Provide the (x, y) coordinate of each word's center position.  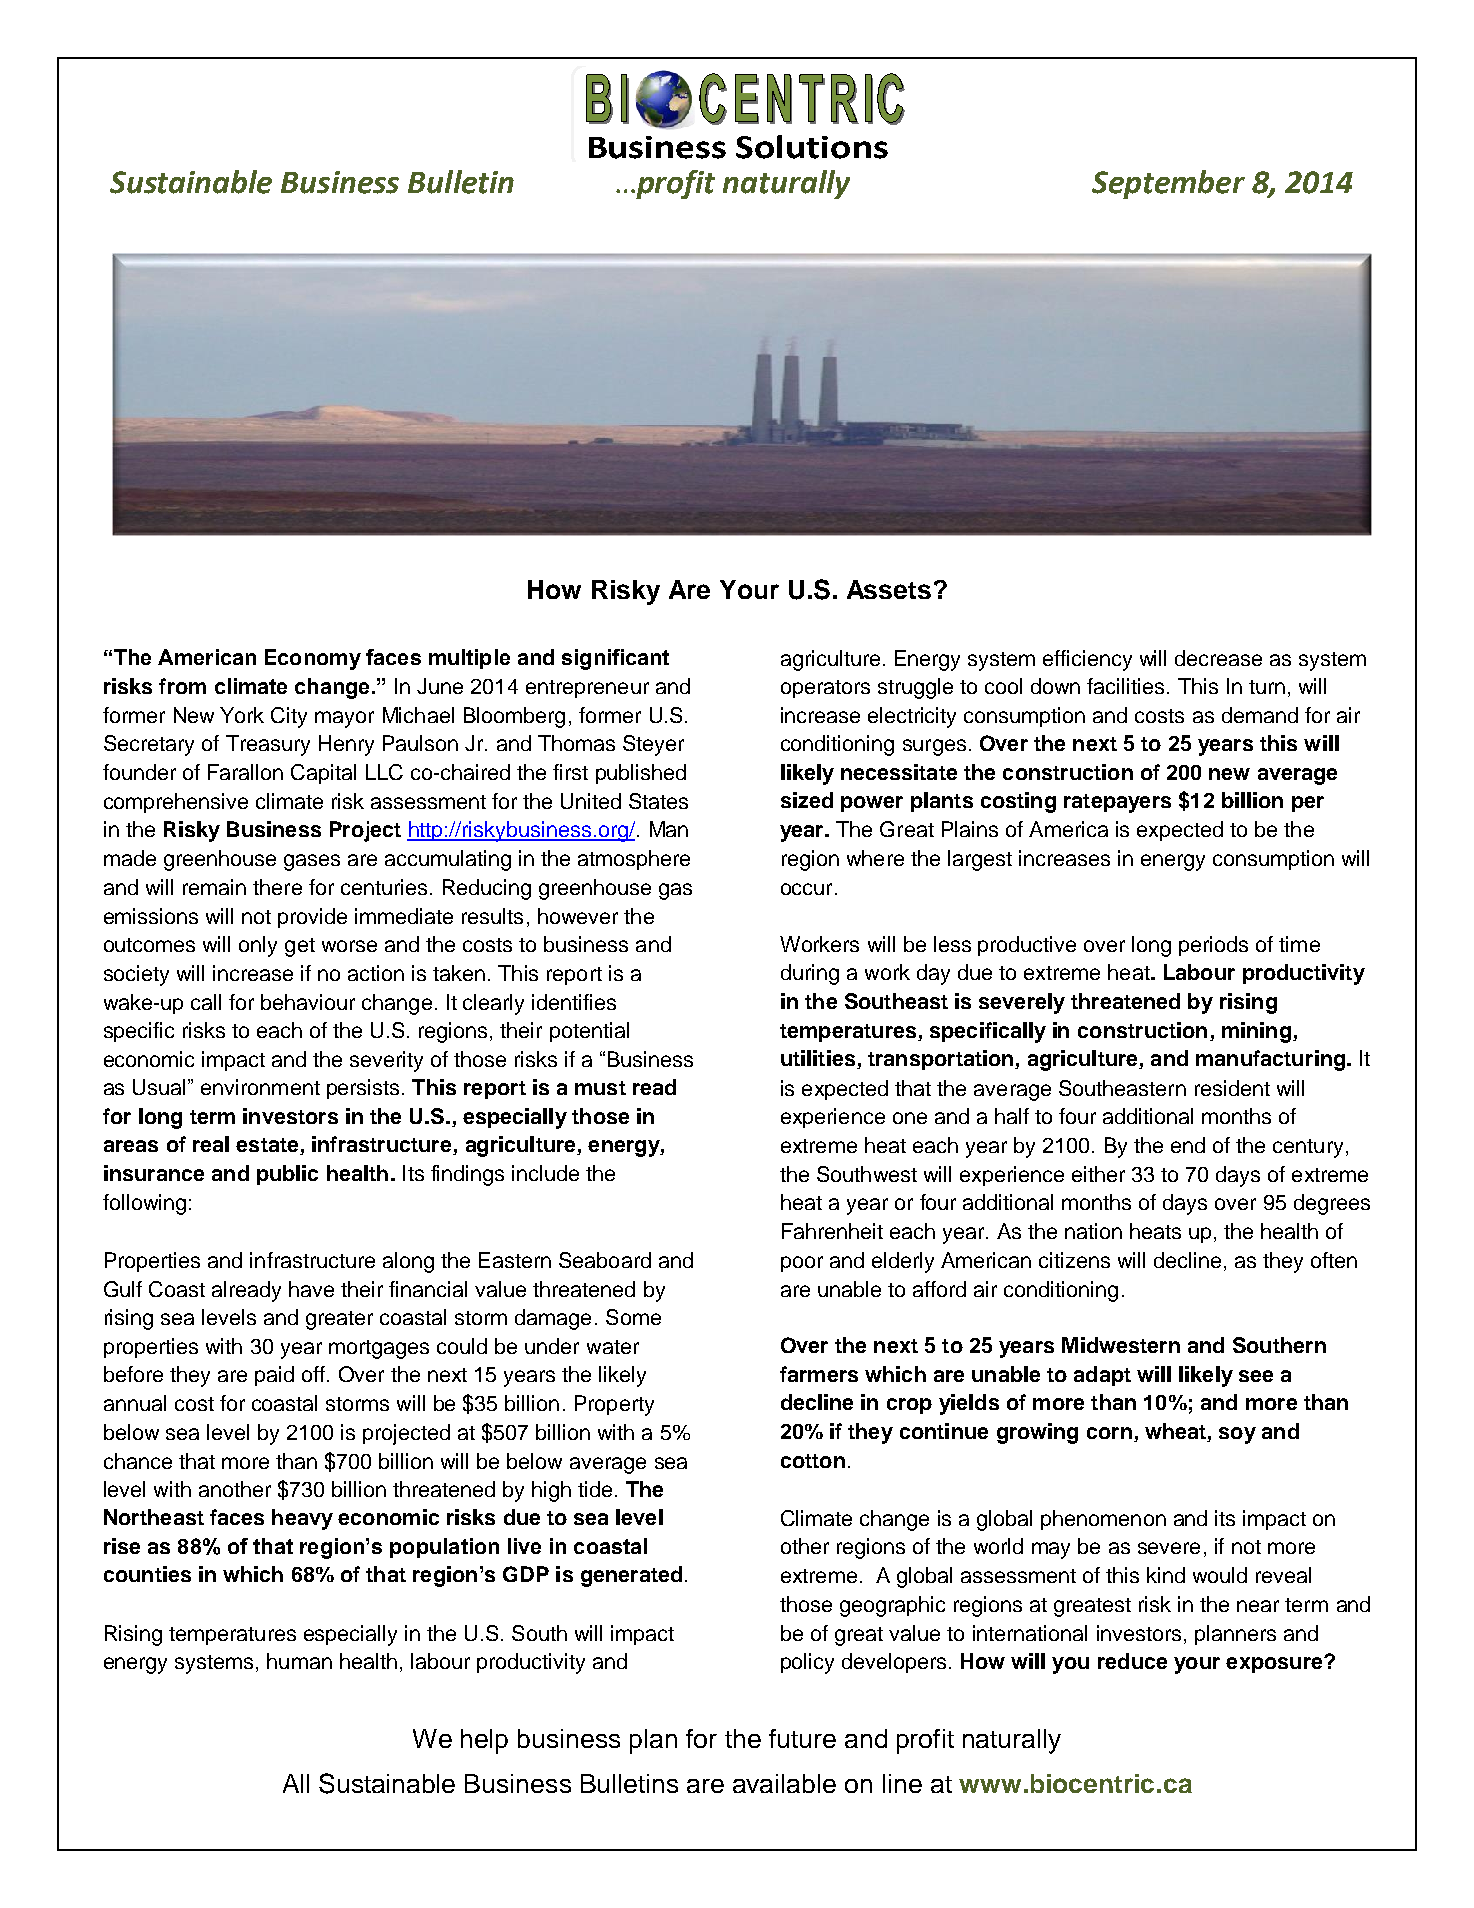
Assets (889, 589)
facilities (1125, 686)
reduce (1132, 1661)
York (242, 715)
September (1168, 184)
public (287, 1175)
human (299, 1661)
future (802, 1738)
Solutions (812, 147)
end (1188, 1145)
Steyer (653, 745)
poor (802, 1264)
